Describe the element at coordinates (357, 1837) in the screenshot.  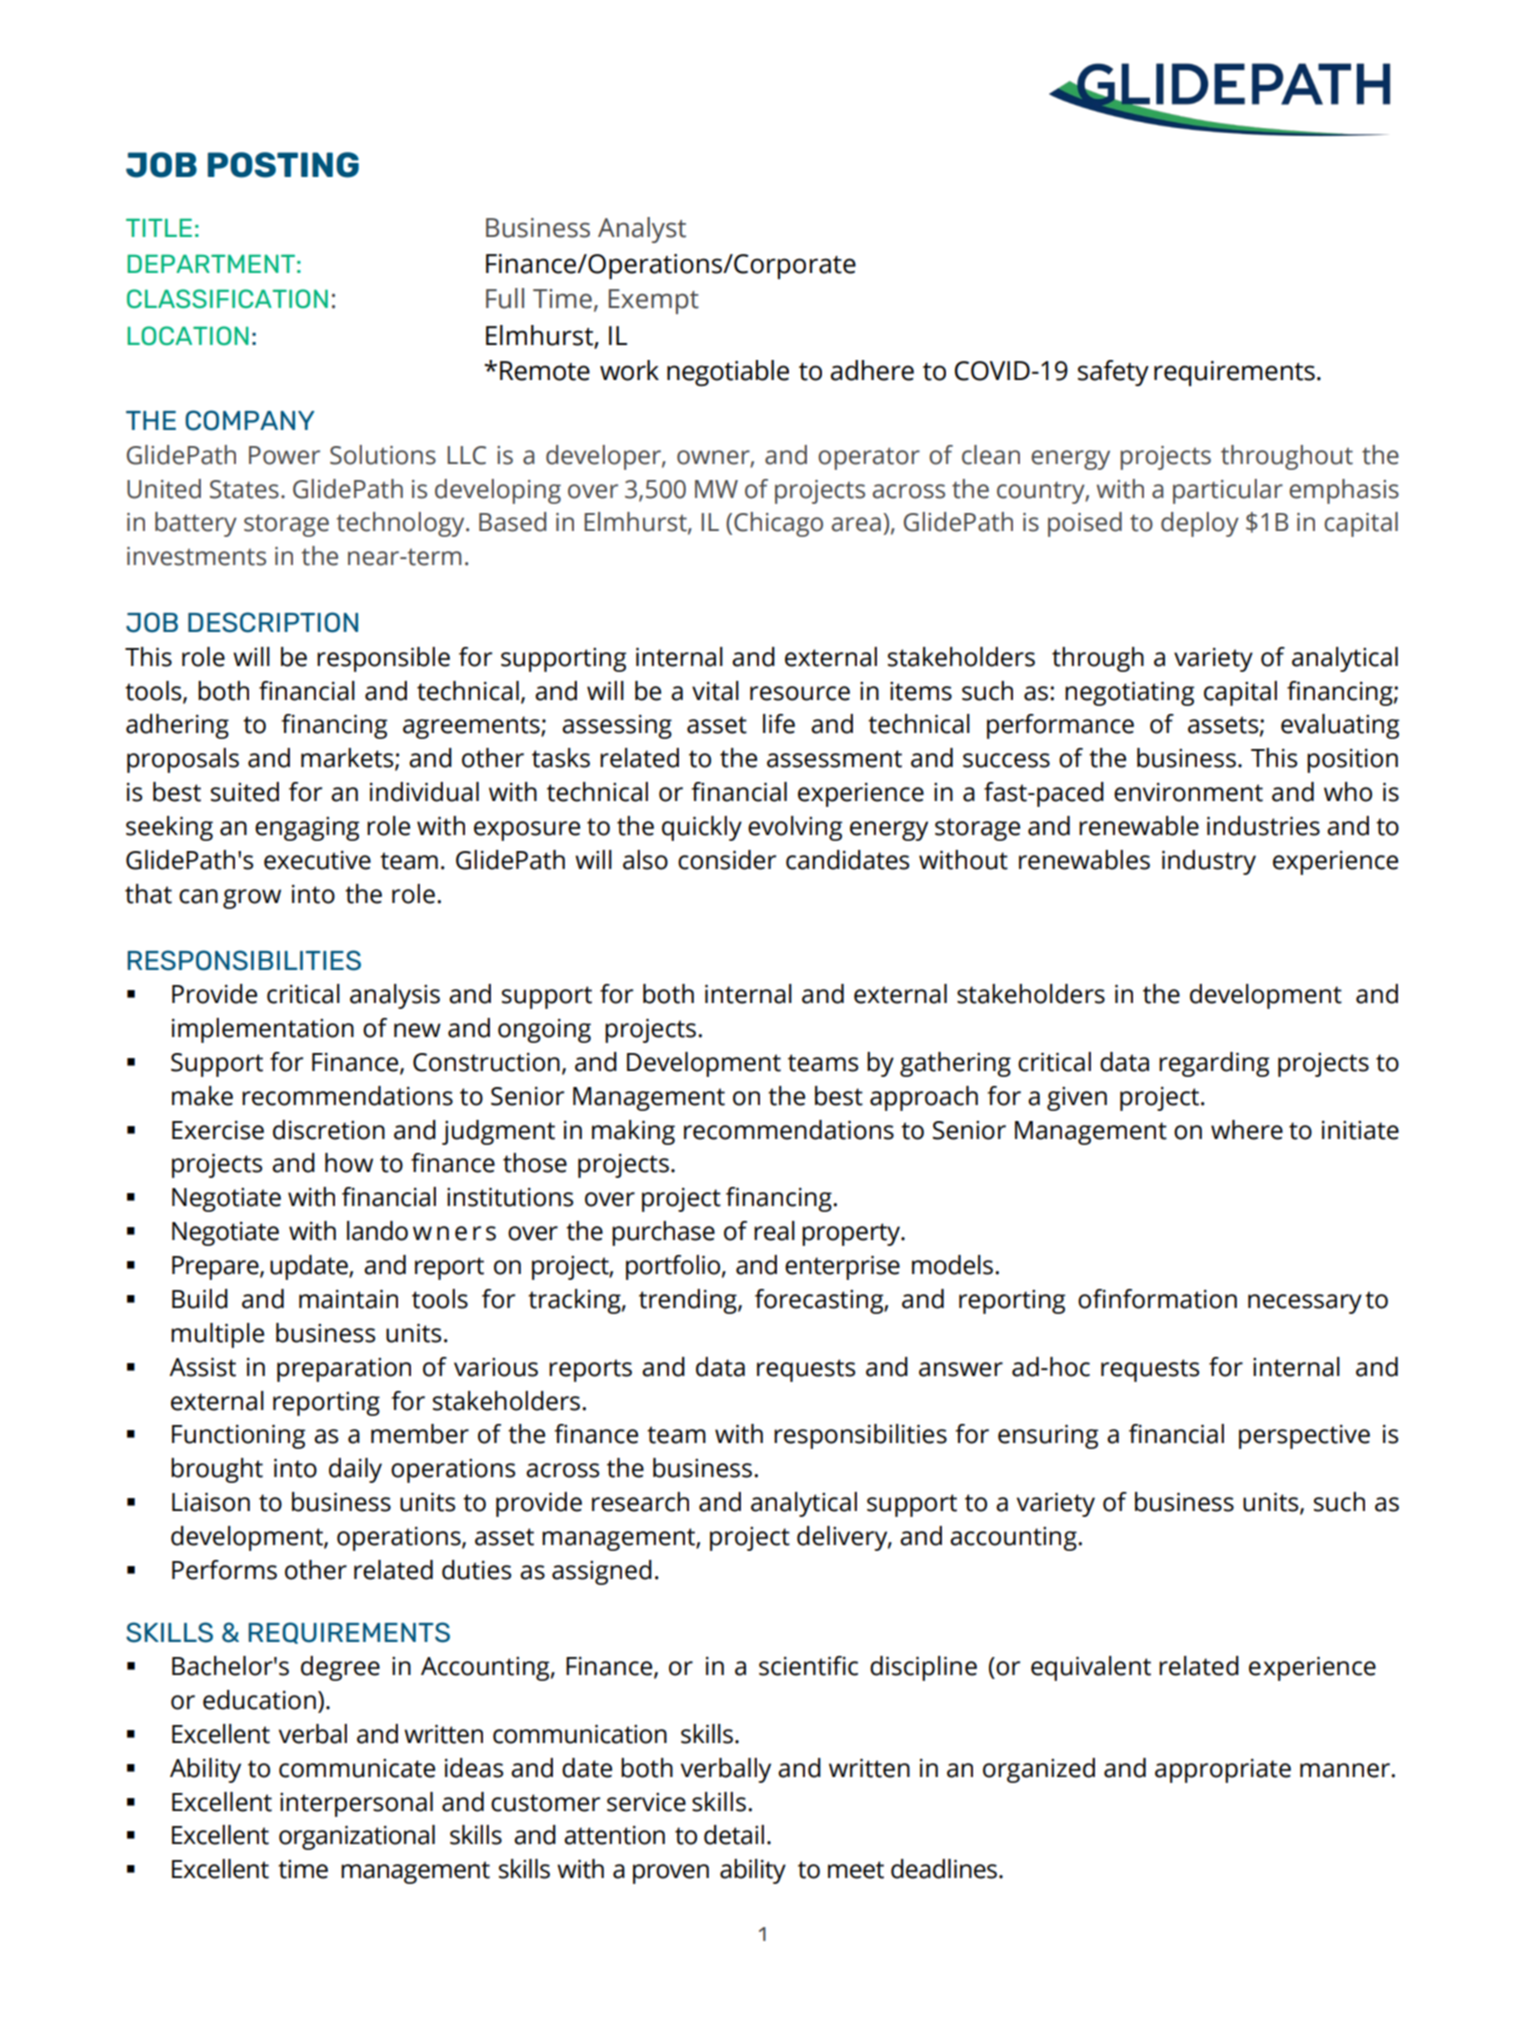
I see `organizational` at that location.
